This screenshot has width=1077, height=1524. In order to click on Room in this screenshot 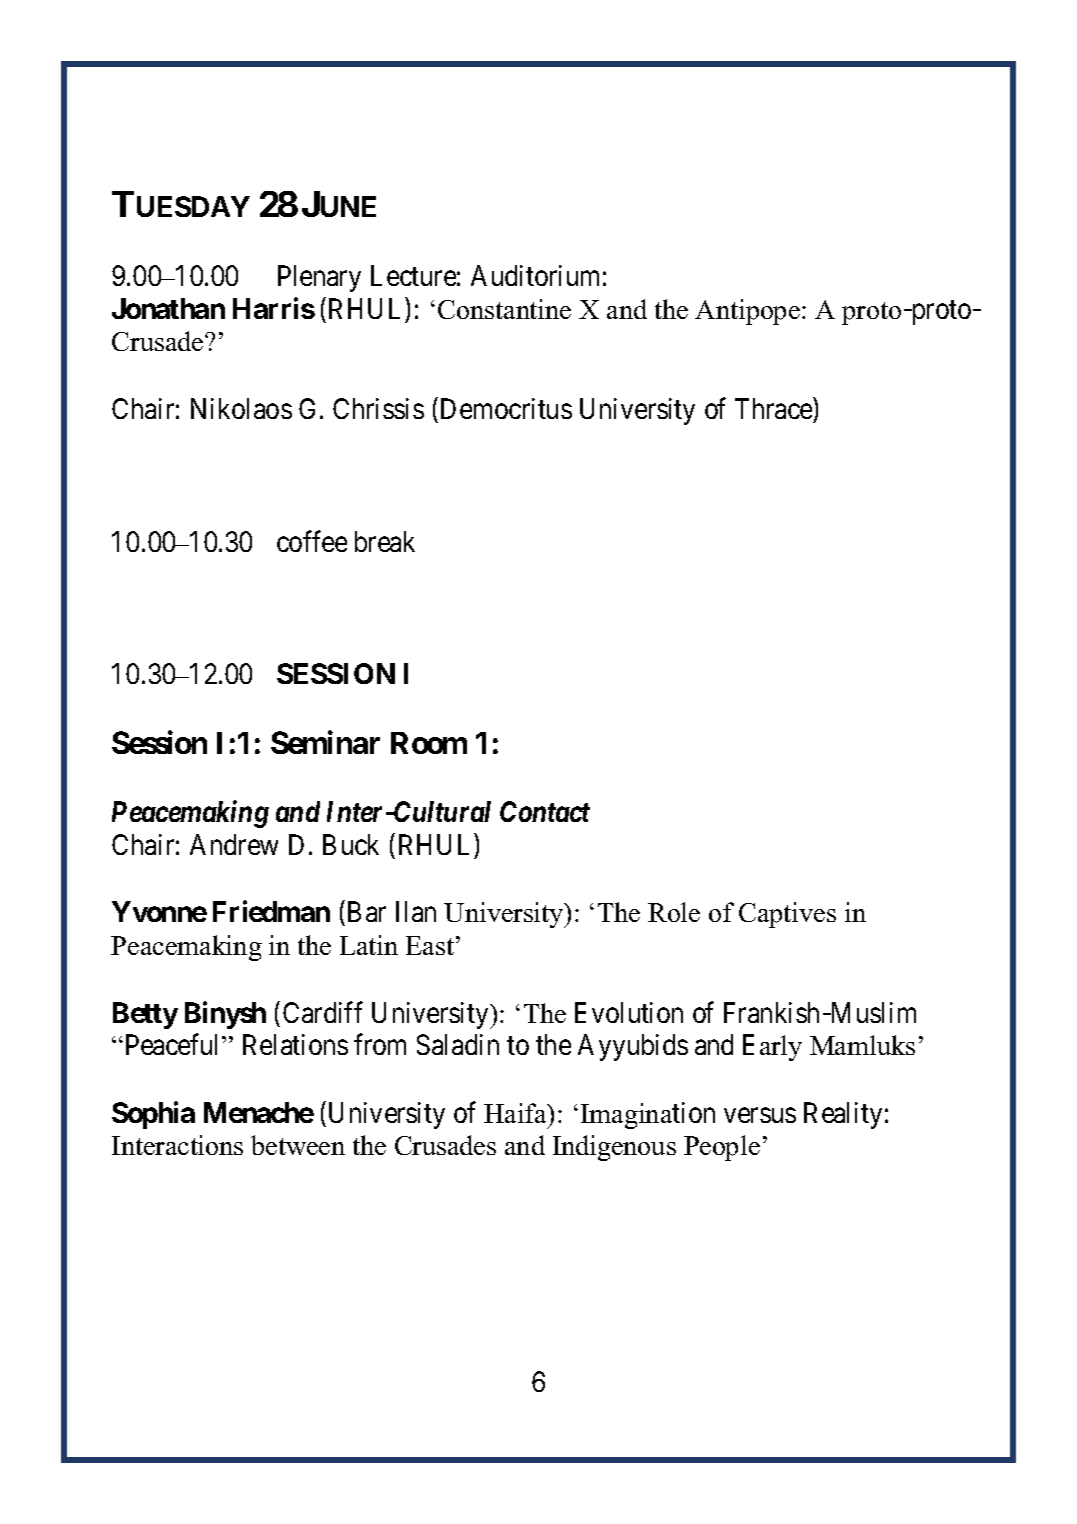, I will do `click(429, 743)`.
